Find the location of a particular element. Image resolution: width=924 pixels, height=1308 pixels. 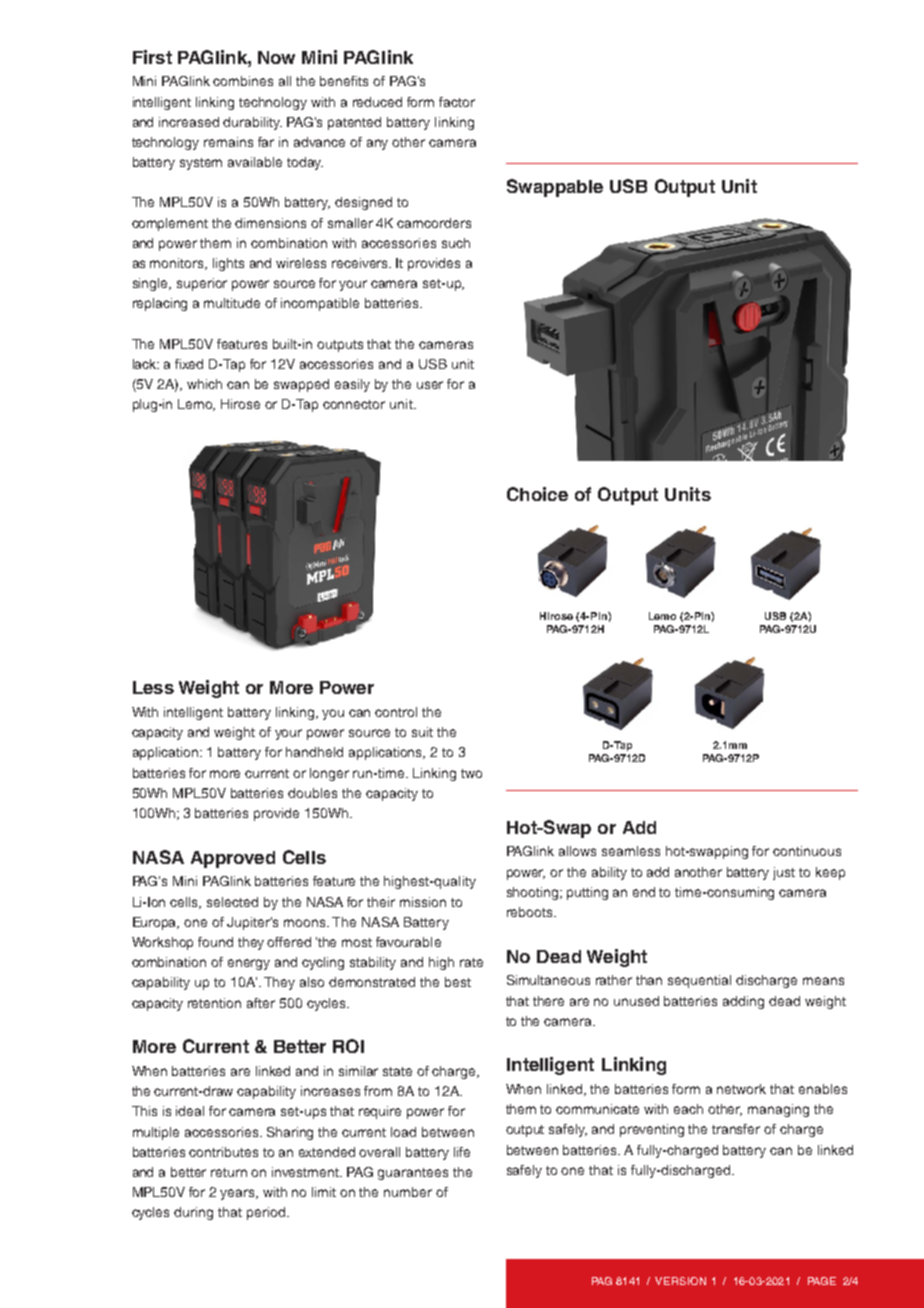

increased is located at coordinates (189, 122).
